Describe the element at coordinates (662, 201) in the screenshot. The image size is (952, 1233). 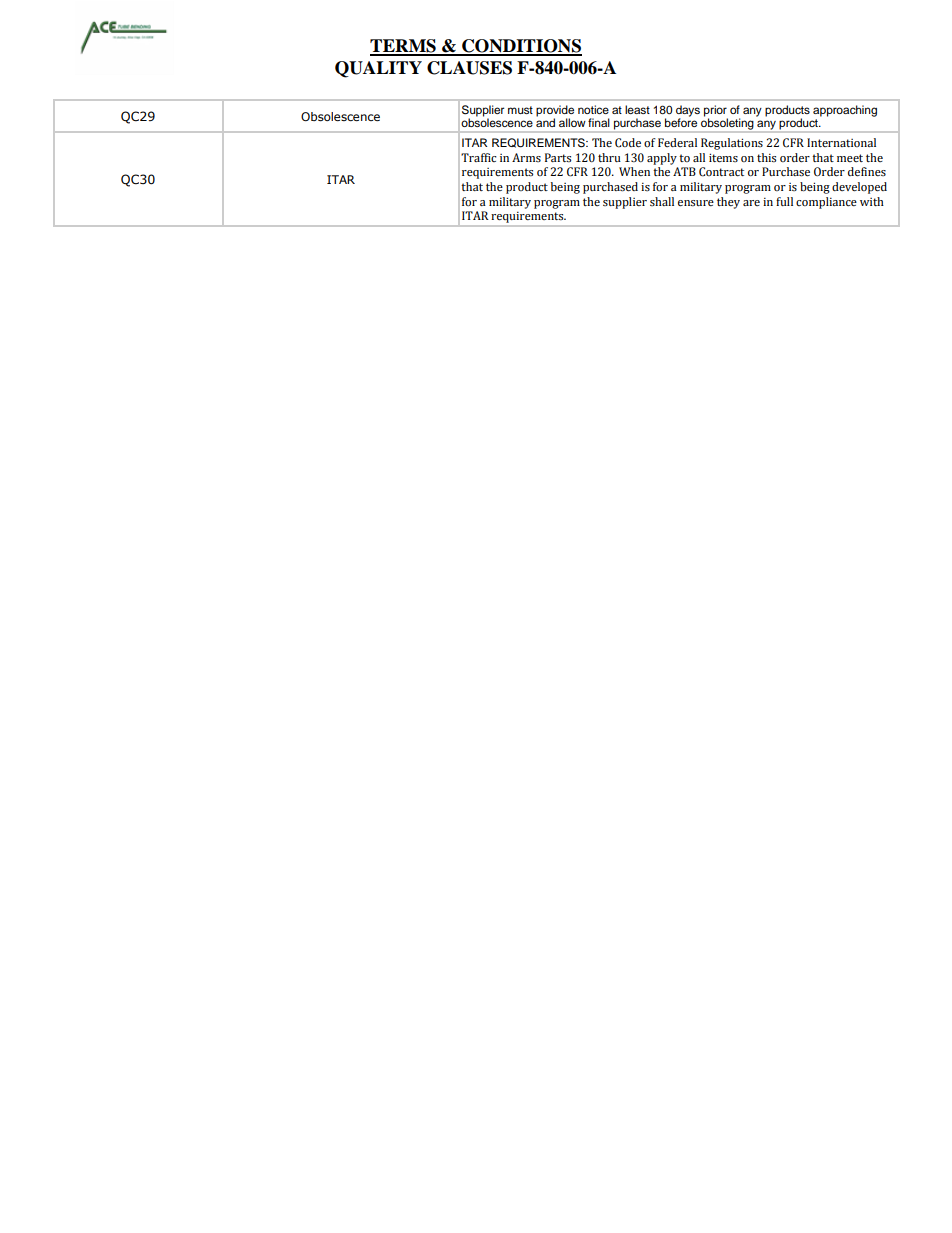
I see `shall` at that location.
